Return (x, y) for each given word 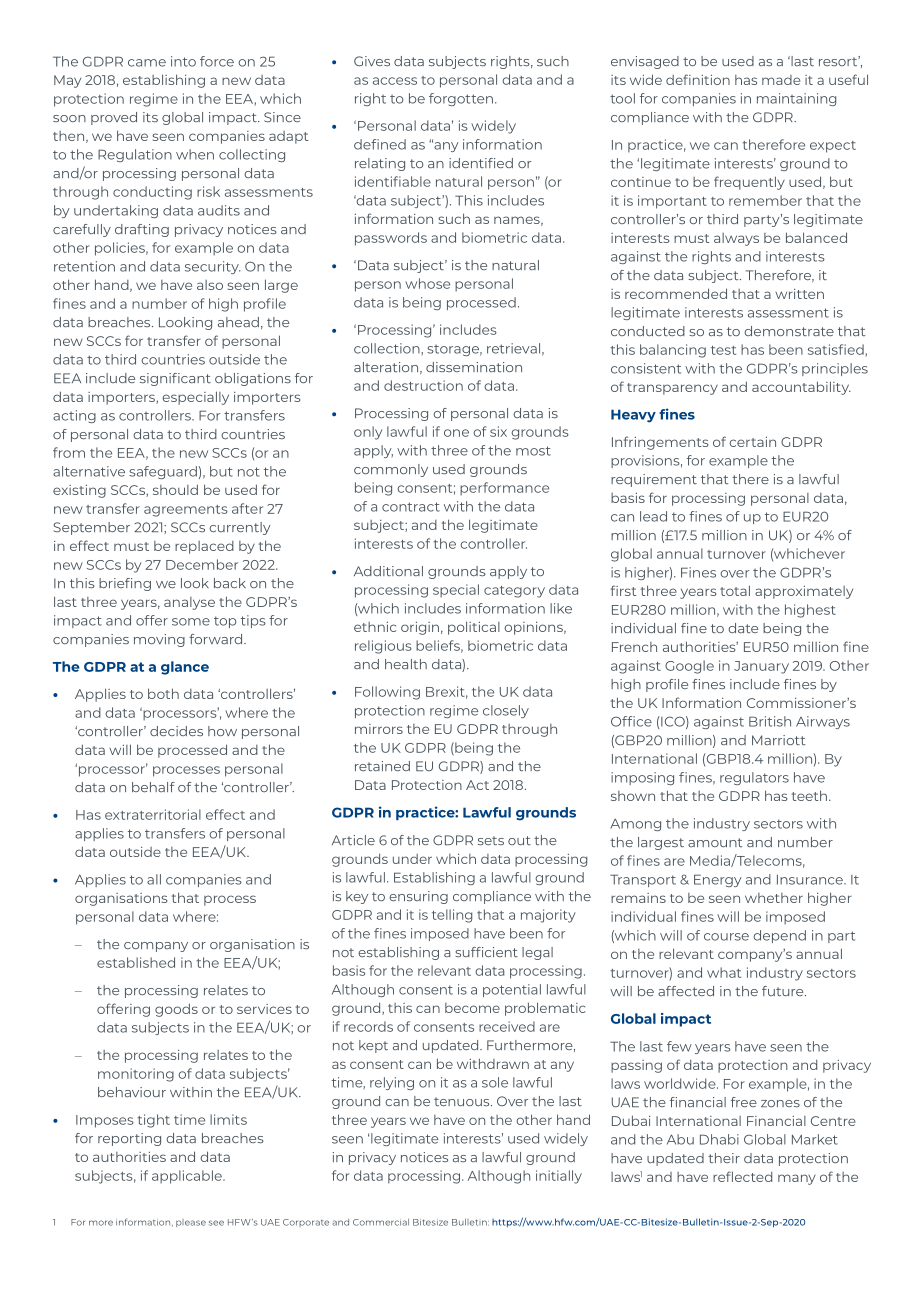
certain (752, 442)
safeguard (163, 472)
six (498, 431)
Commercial (381, 1222)
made (781, 80)
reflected (742, 1176)
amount (715, 842)
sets (491, 841)
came (147, 63)
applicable (188, 1177)
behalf (153, 787)
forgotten (461, 99)
